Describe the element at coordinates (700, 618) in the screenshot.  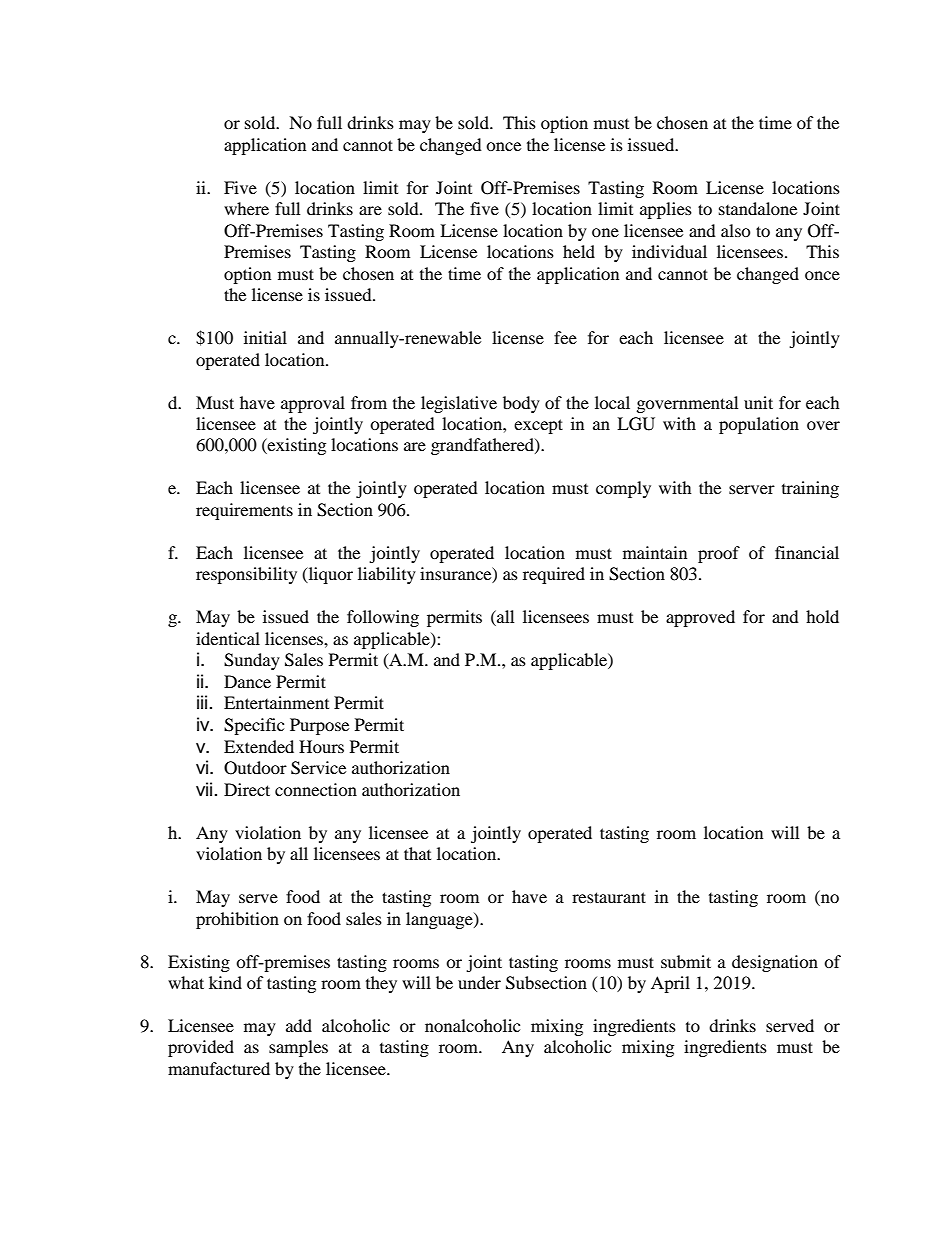
I see `approved` at that location.
